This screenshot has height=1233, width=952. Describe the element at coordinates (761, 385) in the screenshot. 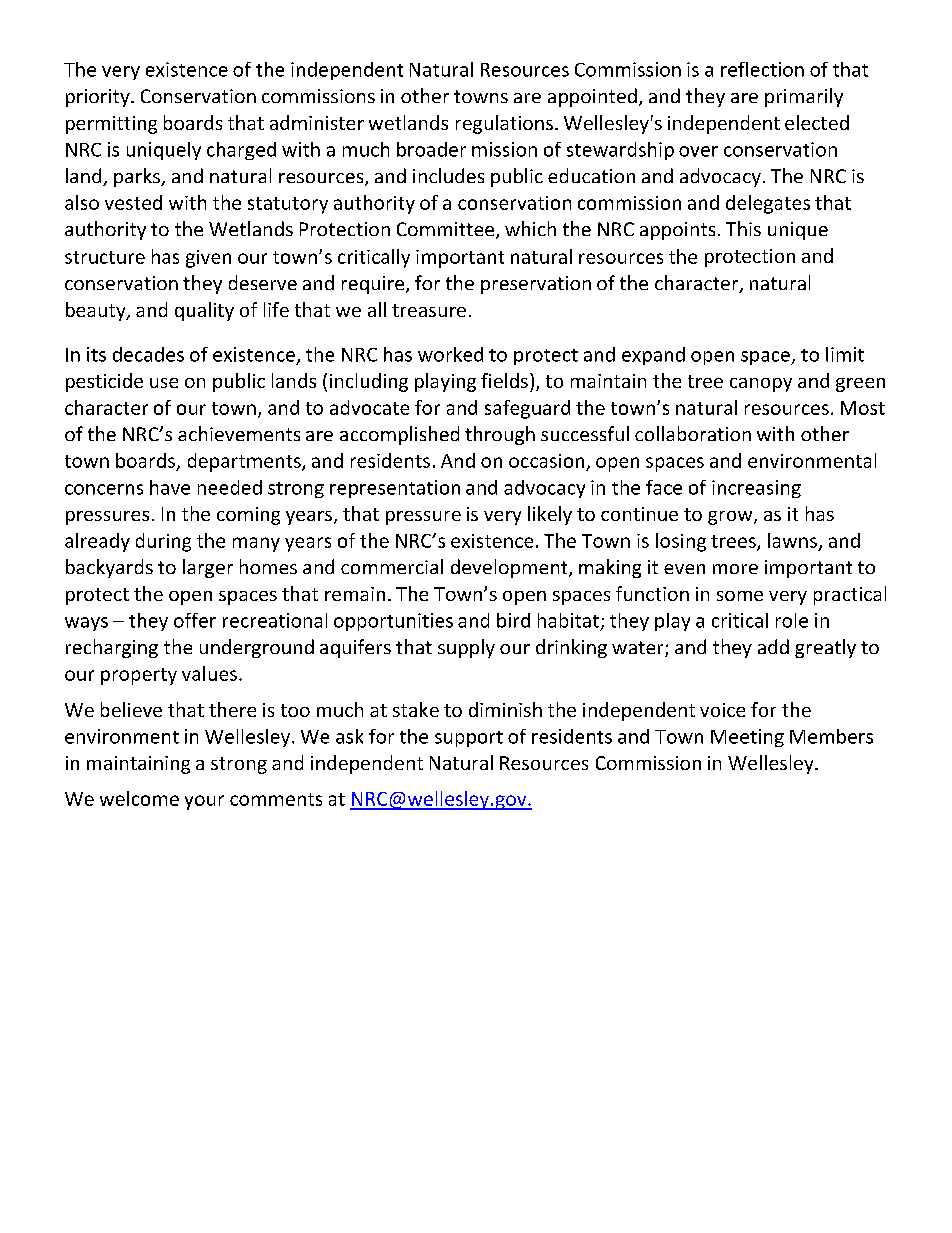

I see `canopy` at that location.
